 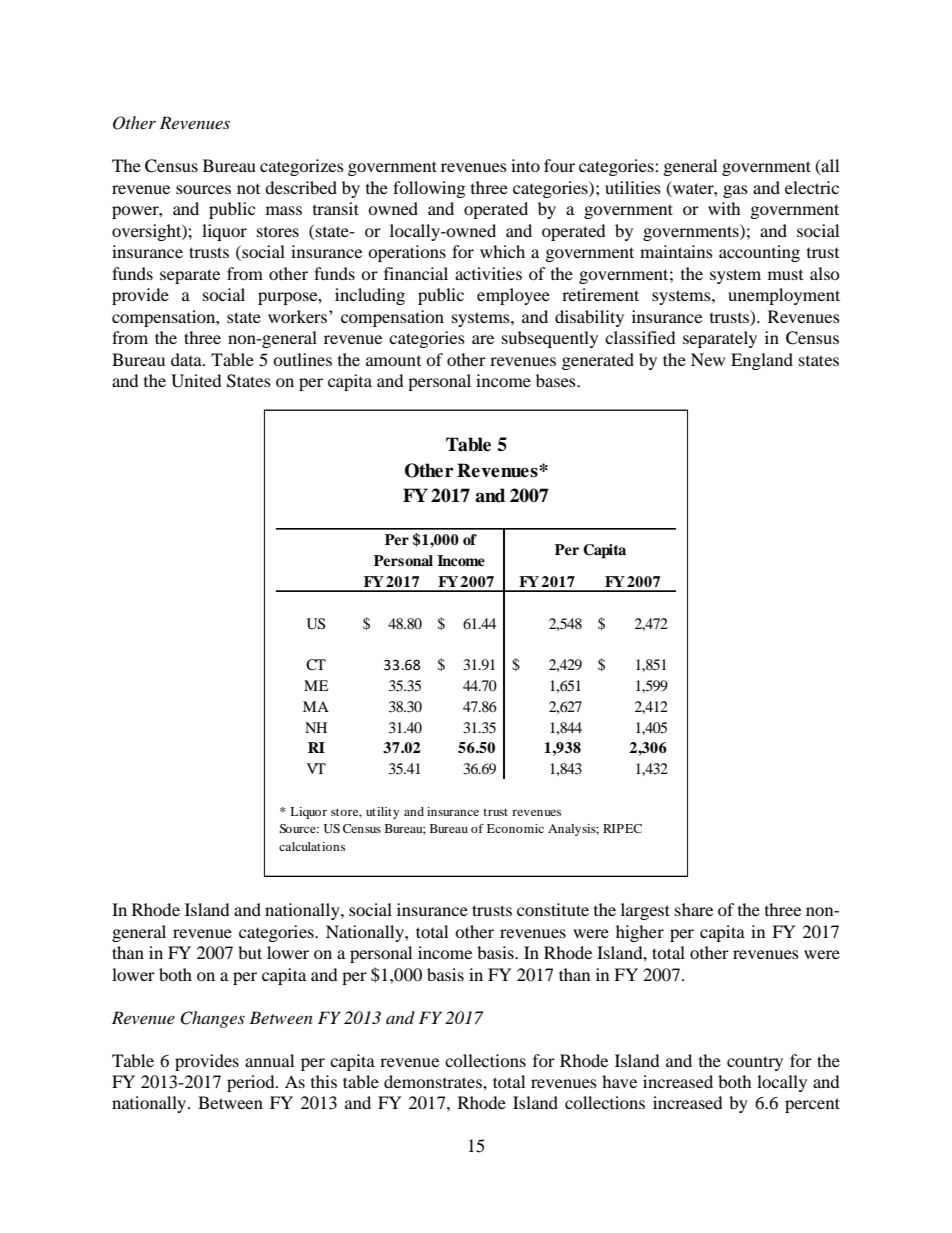 I want to click on period, so click(x=252, y=1083).
